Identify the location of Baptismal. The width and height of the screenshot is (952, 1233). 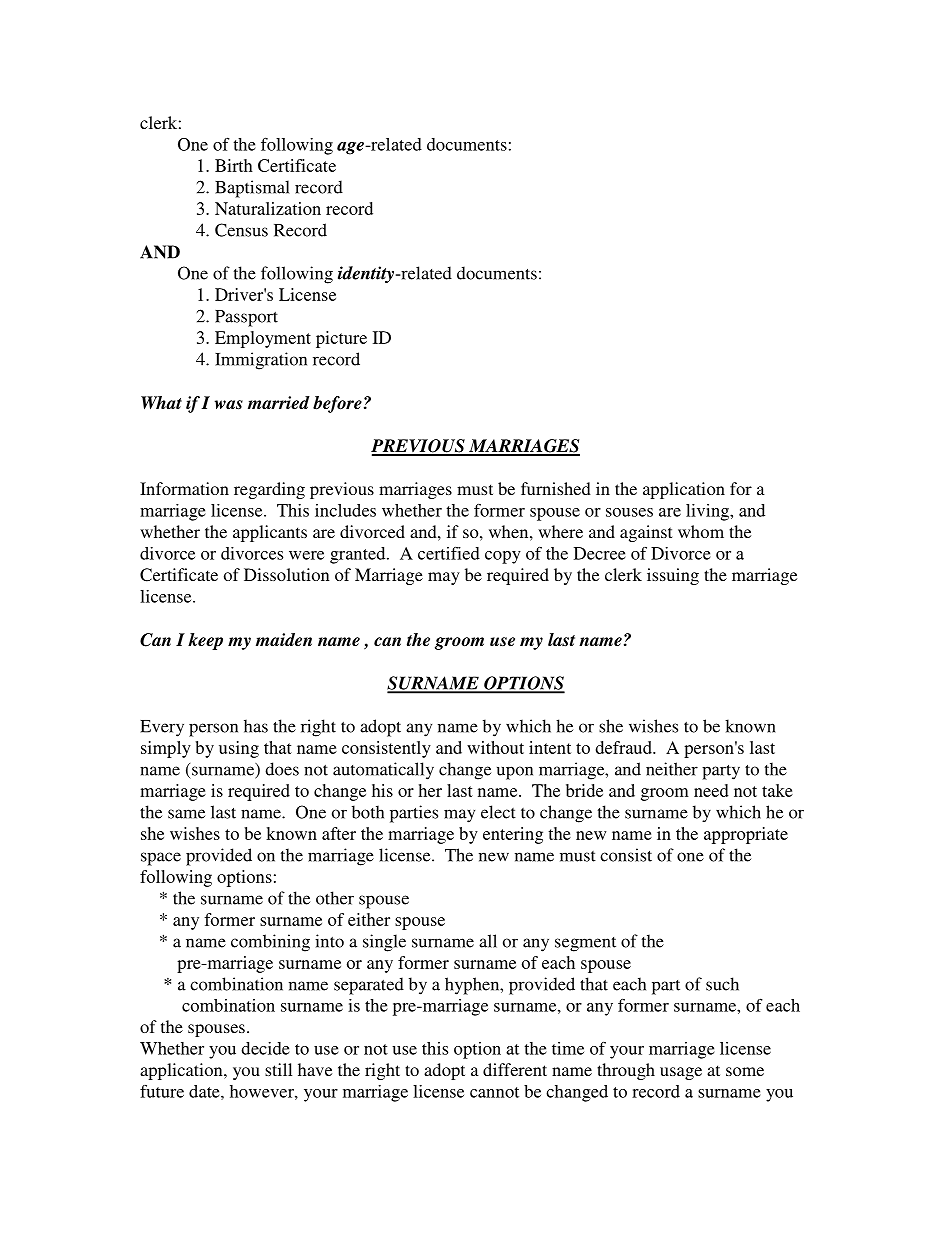
(252, 189).
